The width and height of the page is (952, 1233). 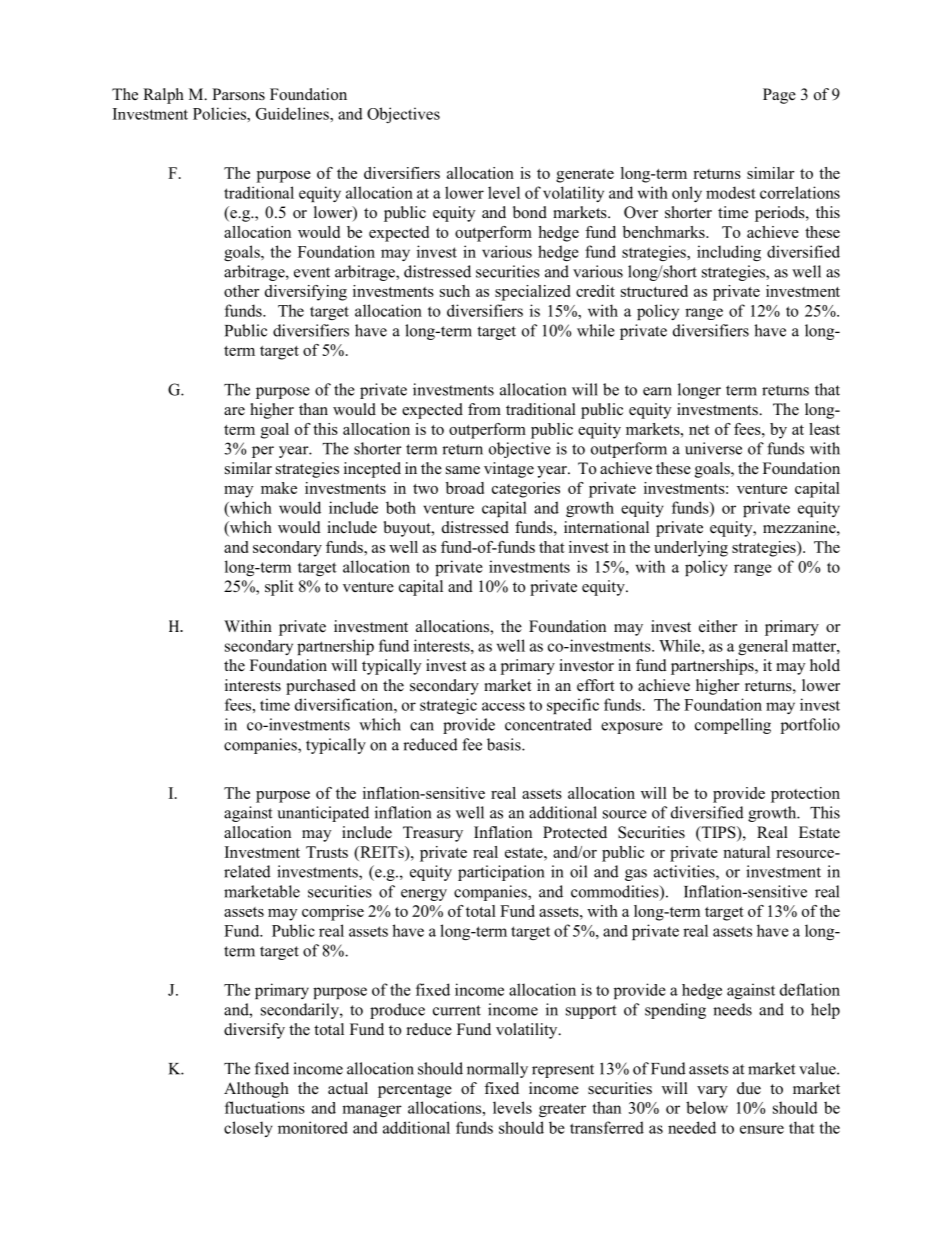 I want to click on Parsons, so click(x=238, y=94).
